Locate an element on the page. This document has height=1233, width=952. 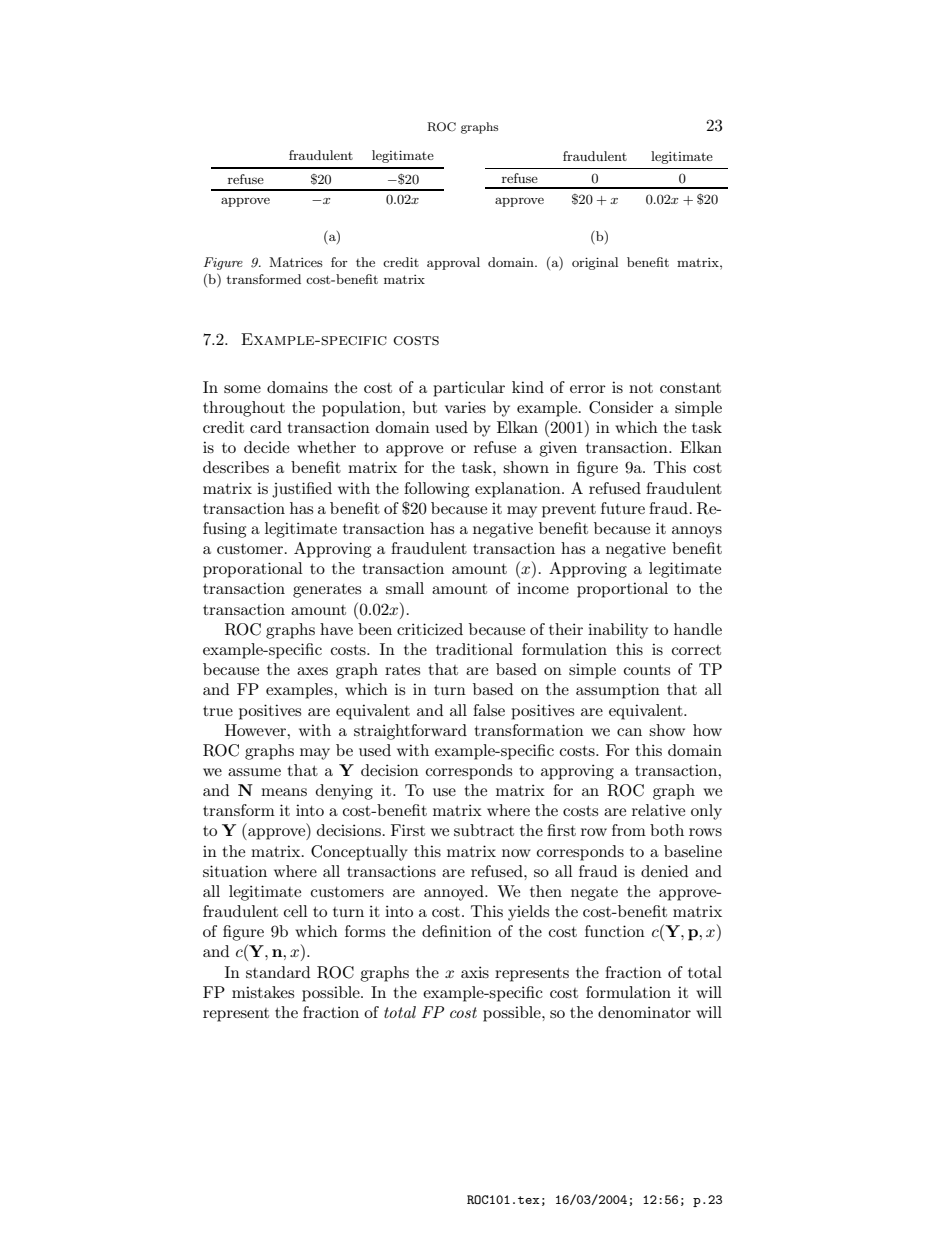
original is located at coordinates (595, 263).
